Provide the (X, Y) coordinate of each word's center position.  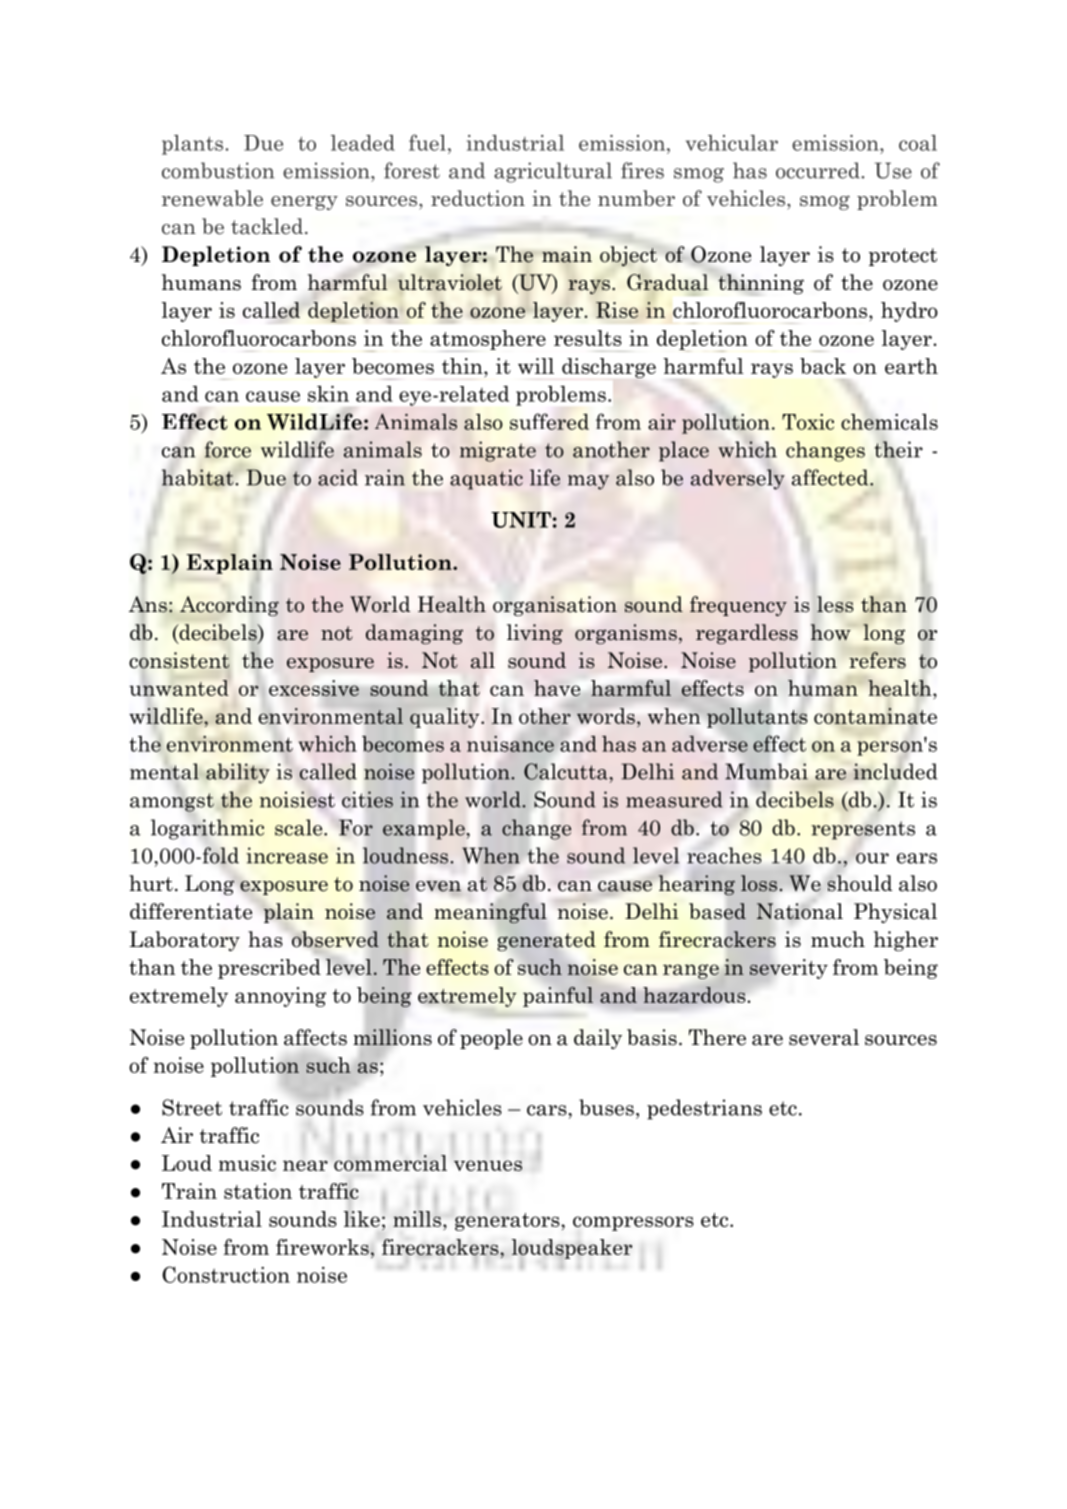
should (860, 883)
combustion (218, 170)
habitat (198, 477)
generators (508, 1222)
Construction (226, 1274)
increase (287, 855)
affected (831, 477)
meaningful (490, 913)
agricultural (553, 172)
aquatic (486, 479)
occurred (818, 170)
